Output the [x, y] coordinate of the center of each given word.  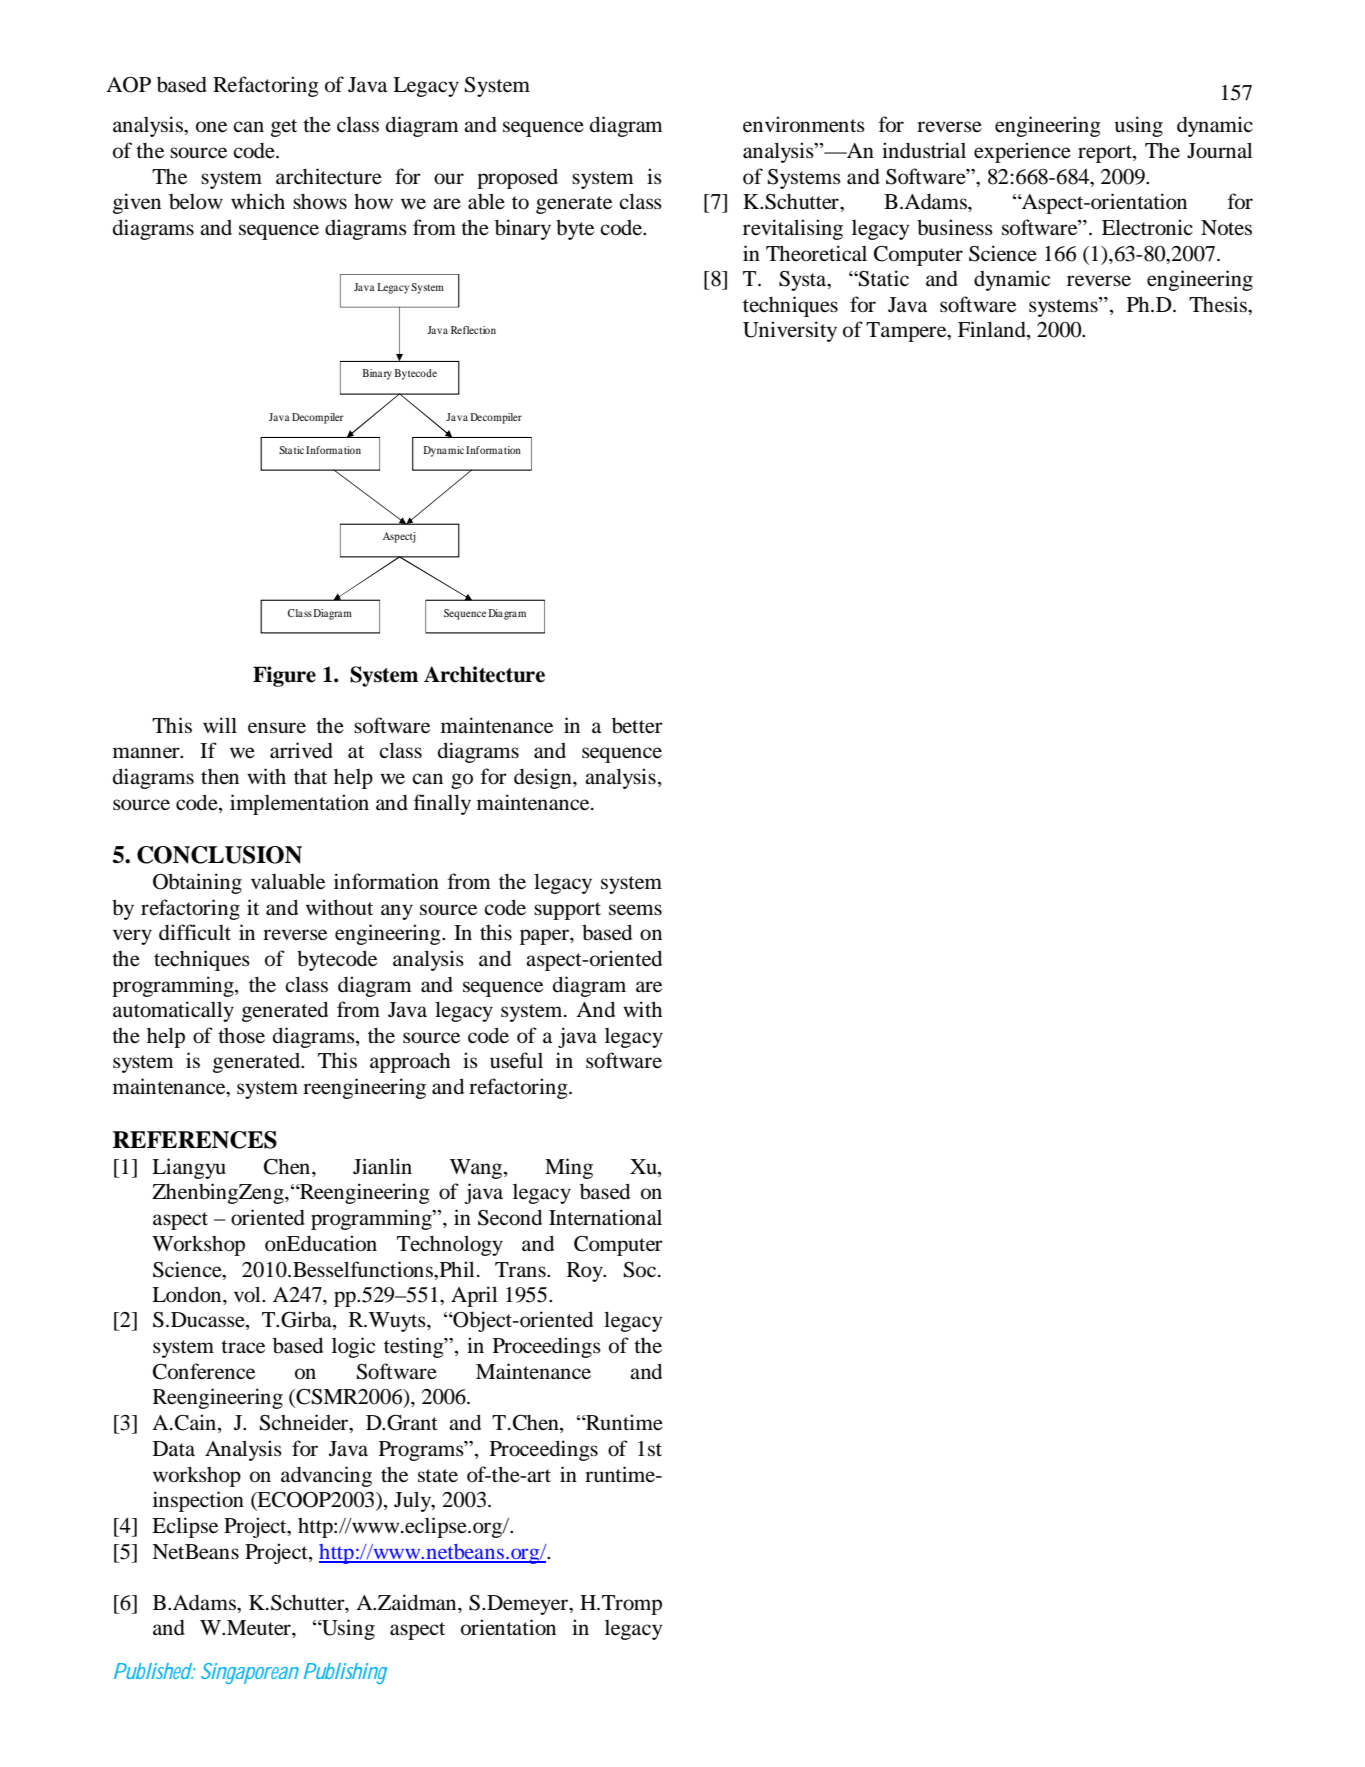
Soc [640, 1270]
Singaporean [250, 1673]
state [438, 1476]
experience [1022, 152]
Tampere [907, 332]
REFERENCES [195, 1140]
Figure [284, 676]
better [637, 725]
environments [804, 124]
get [284, 128]
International [605, 1217]
